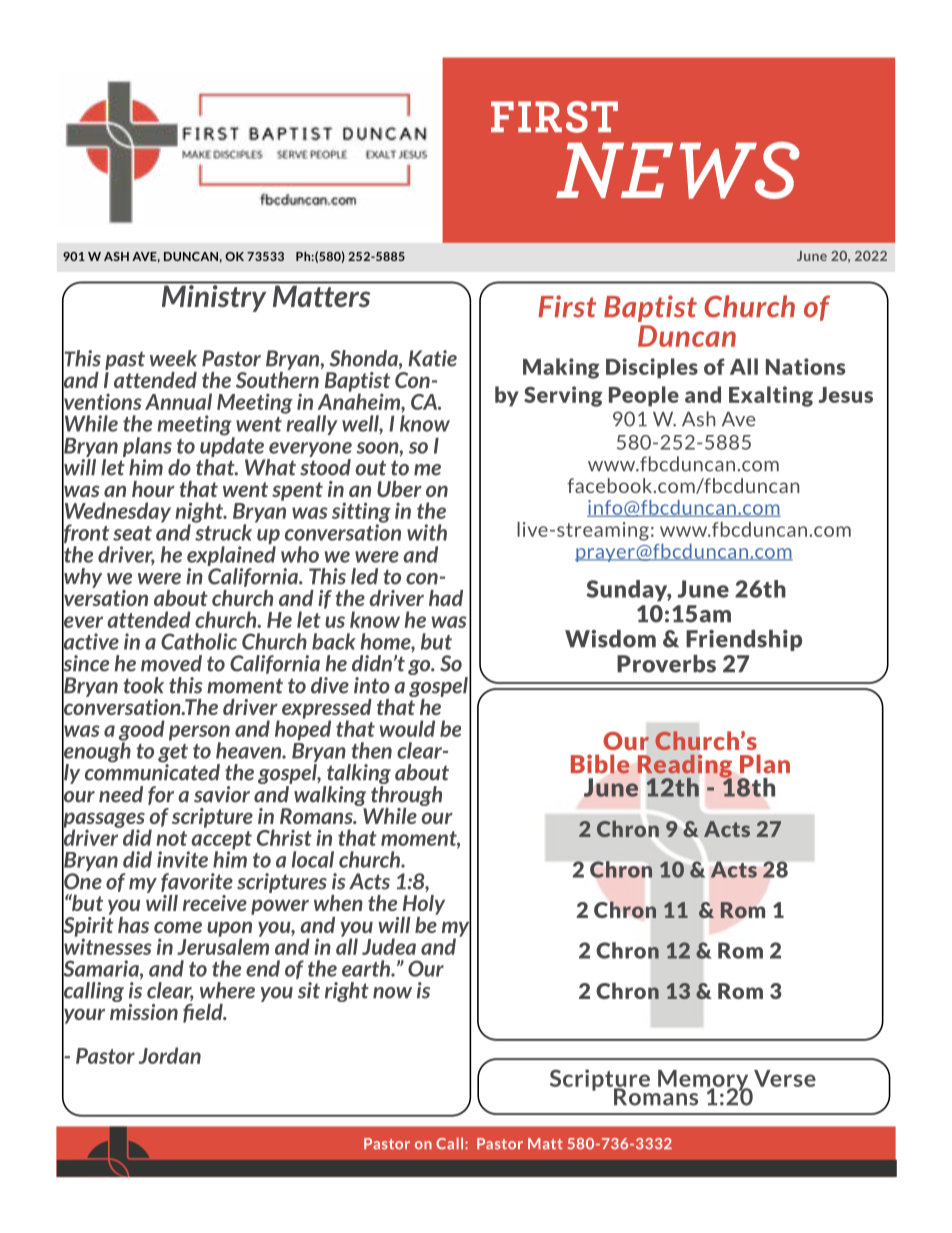  I want to click on NEWS, so click(678, 170).
